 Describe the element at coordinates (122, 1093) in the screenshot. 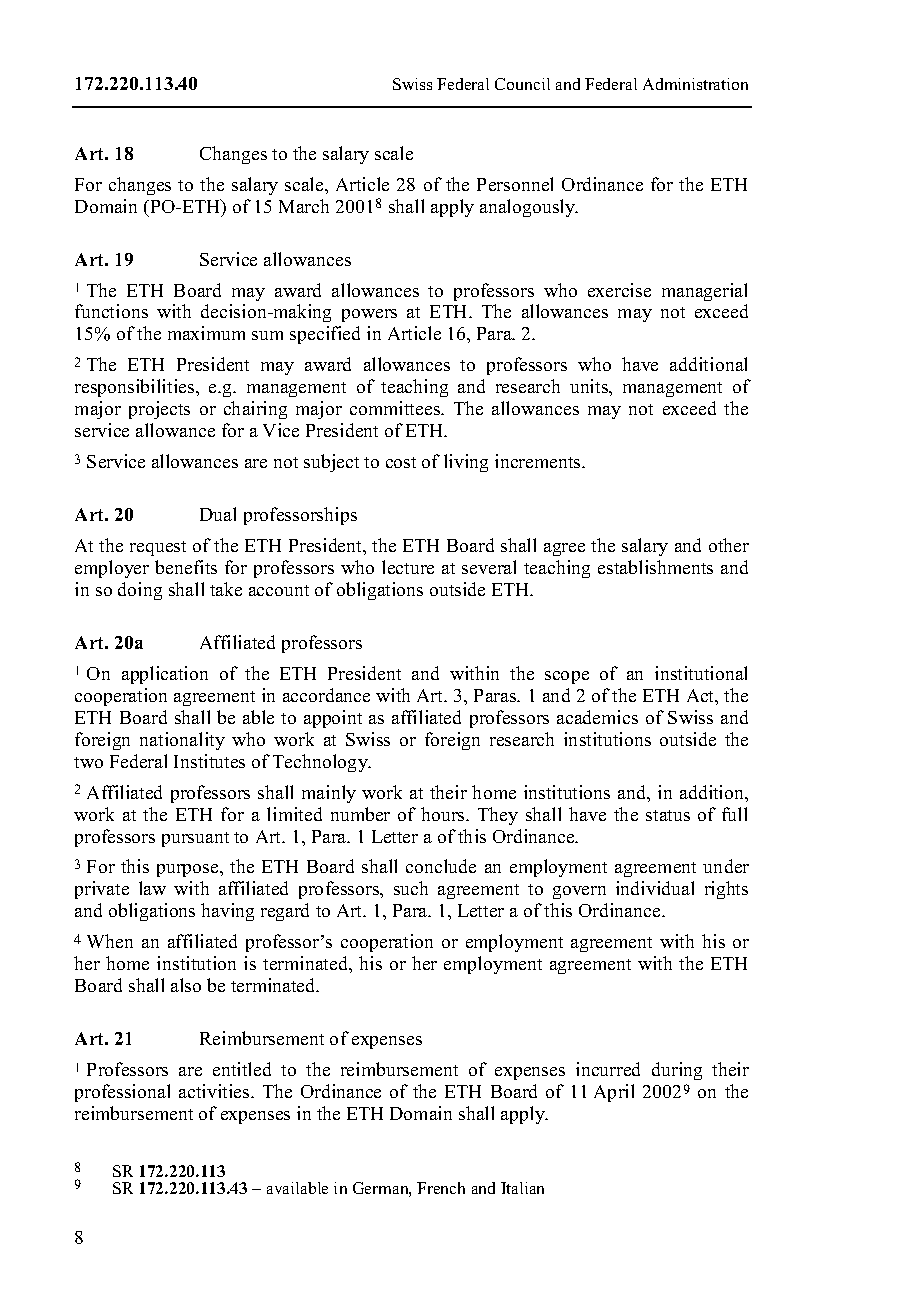

I see `professional` at that location.
